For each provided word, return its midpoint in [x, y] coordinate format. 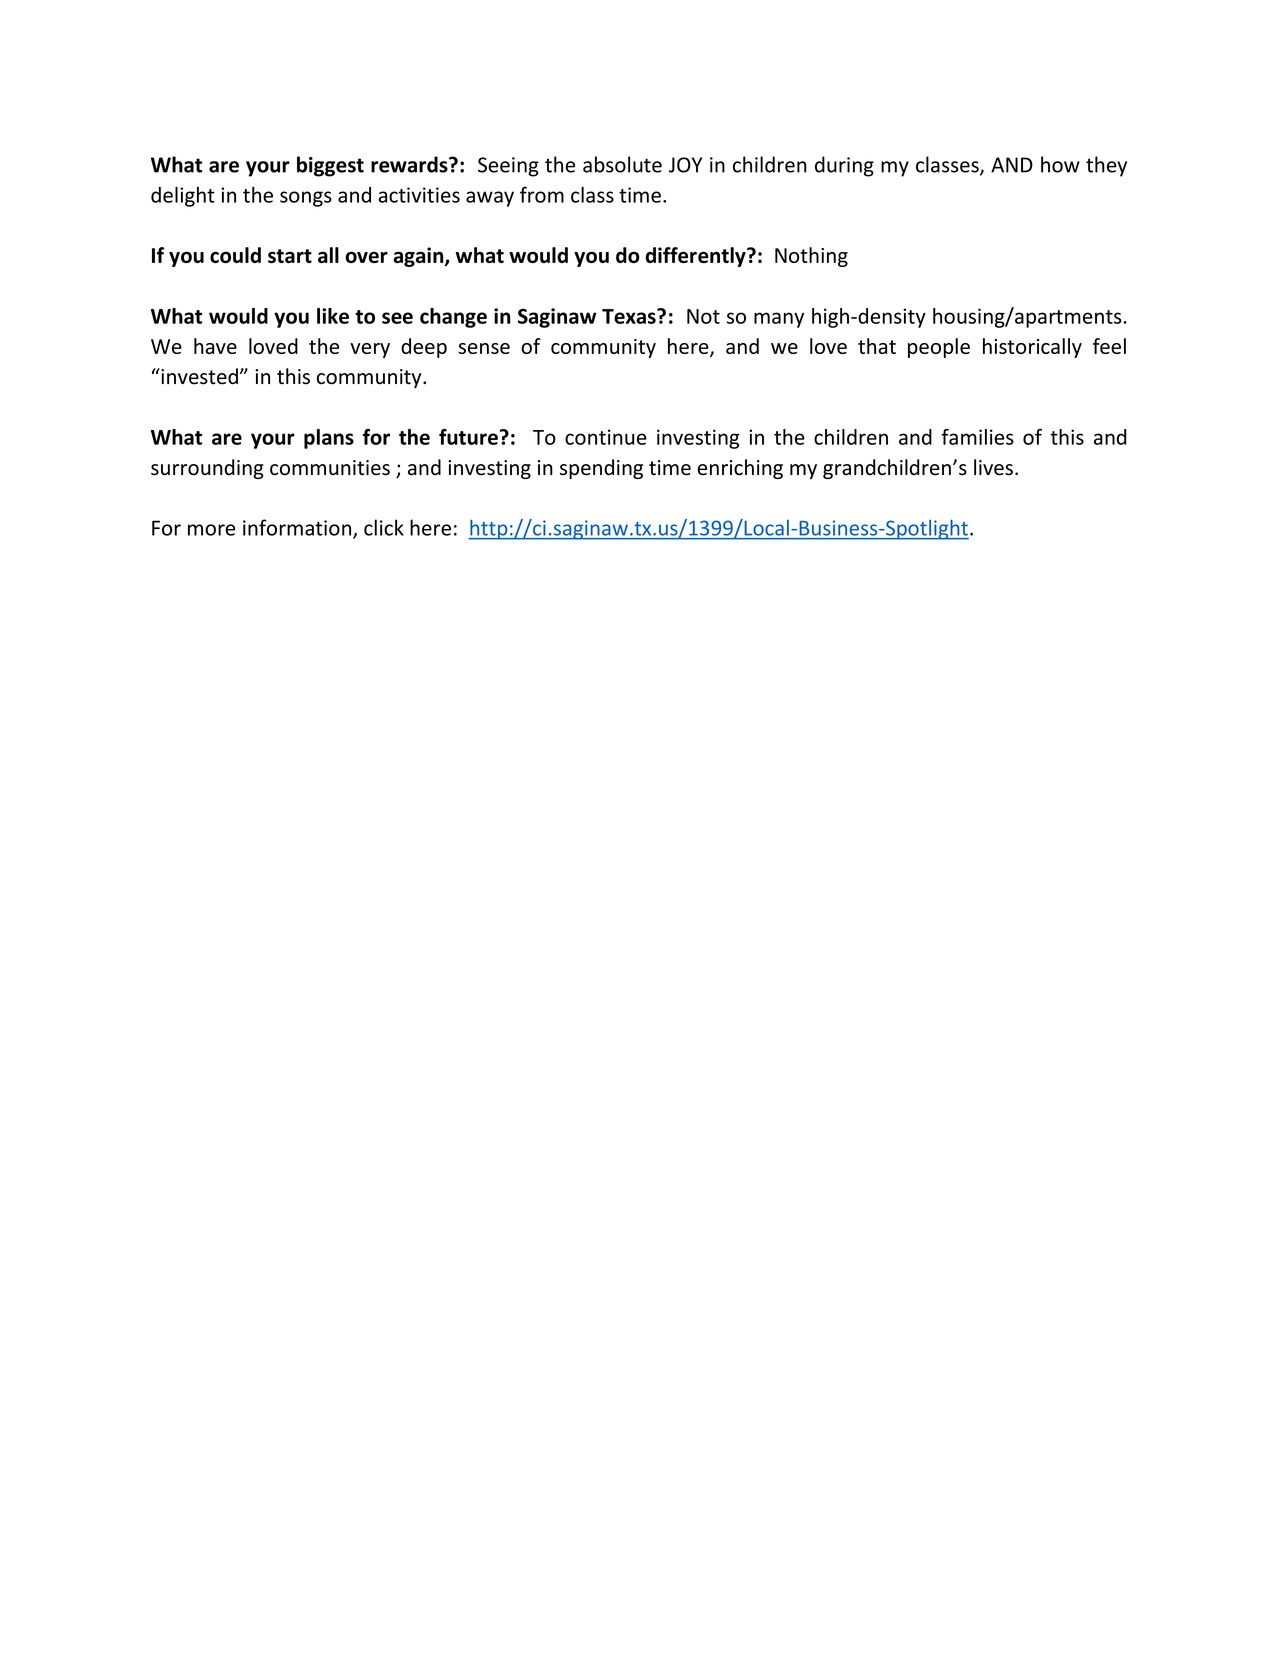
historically [1032, 348]
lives [993, 467]
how [1060, 164]
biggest [330, 166]
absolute [622, 164]
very [370, 350]
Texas [630, 316]
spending [601, 469]
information [297, 527]
